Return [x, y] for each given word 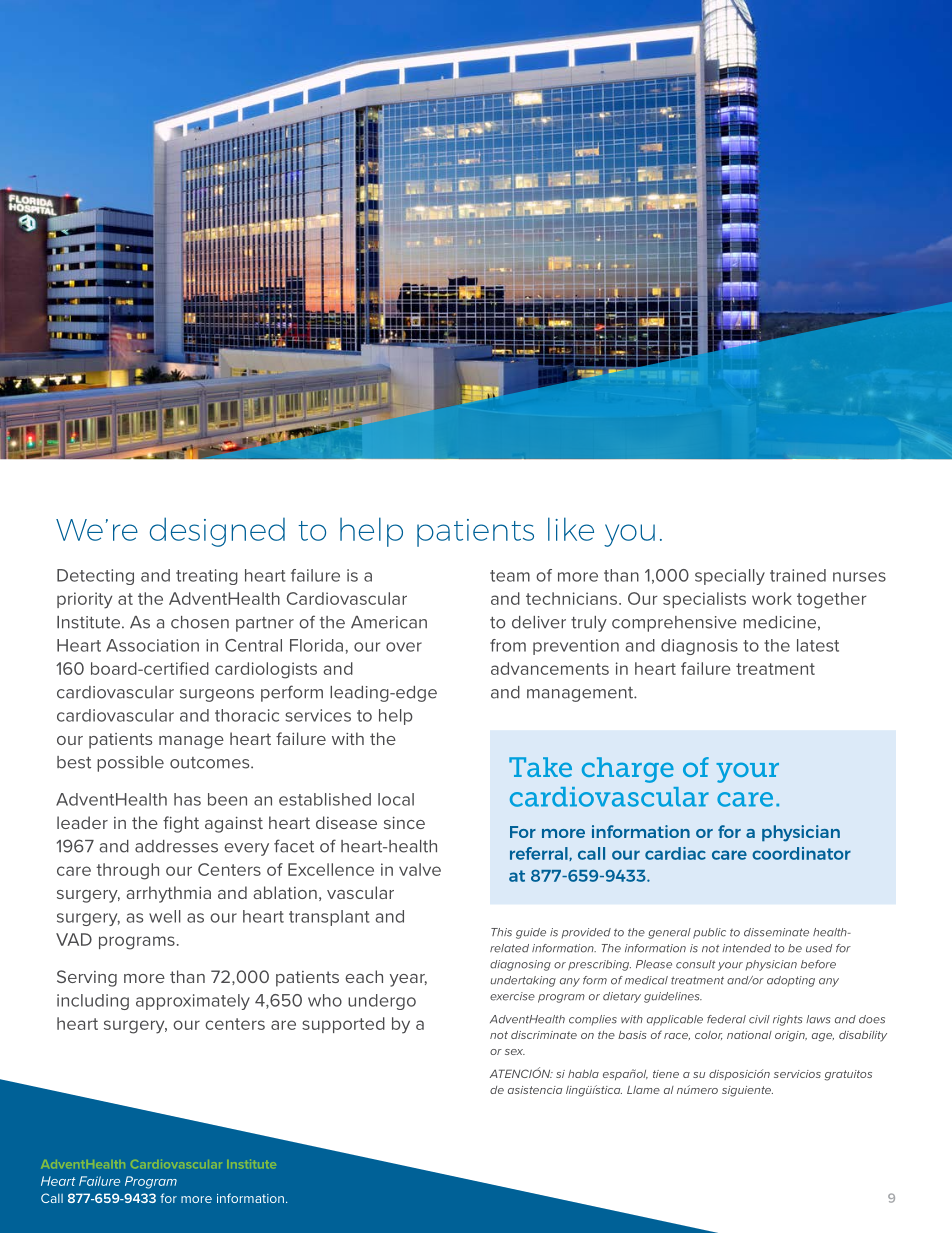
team [510, 576]
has [187, 799]
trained [798, 575]
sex [515, 1052]
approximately [193, 1002]
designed [217, 532]
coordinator [801, 853]
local [396, 799]
